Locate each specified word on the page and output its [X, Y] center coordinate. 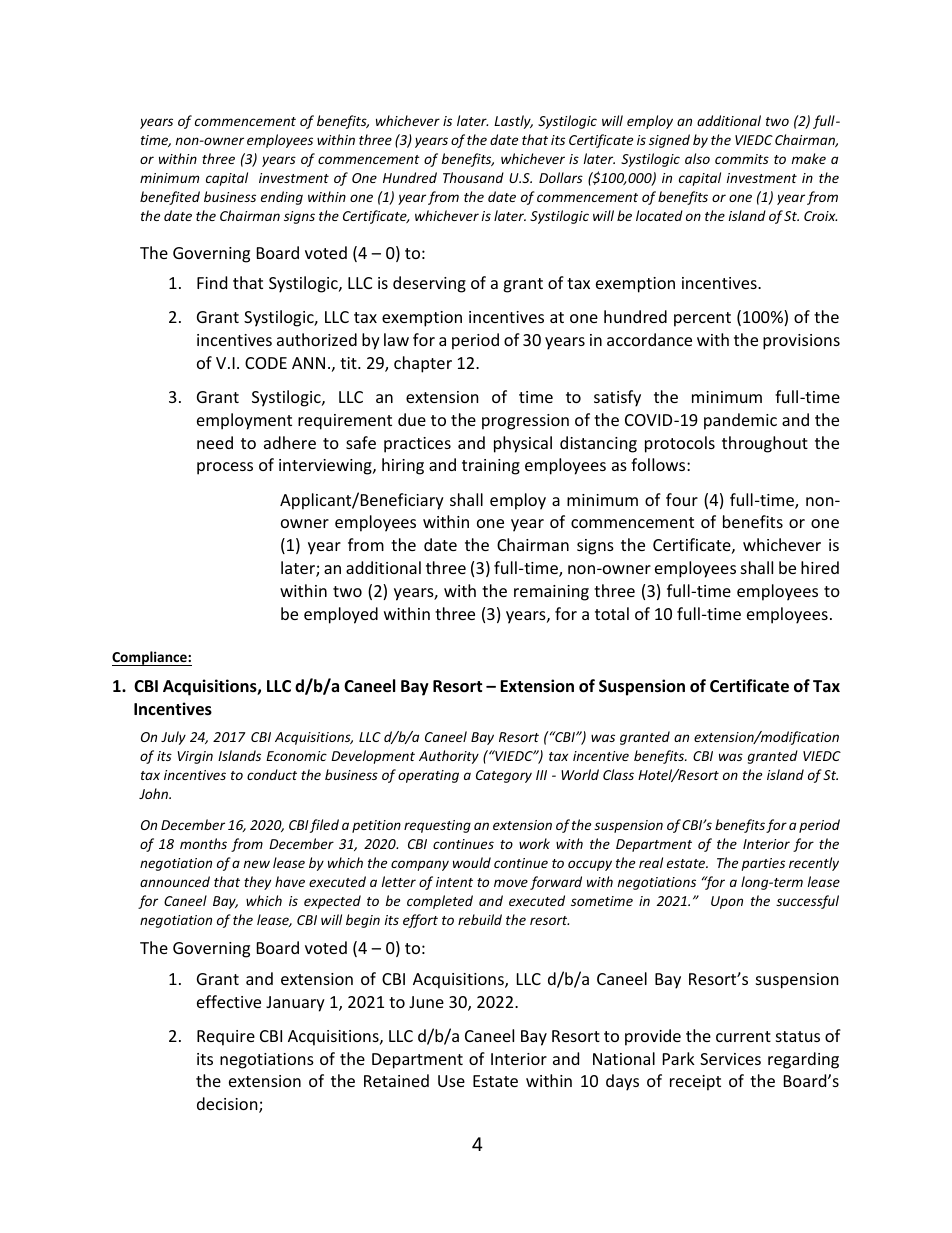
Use [451, 1081]
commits [742, 159]
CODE [266, 363]
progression [525, 422]
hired [820, 567]
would [472, 862]
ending [282, 198]
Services [730, 1059]
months [203, 843]
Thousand [473, 177]
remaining [551, 593]
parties [763, 864]
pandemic [740, 421]
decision [228, 1105]
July [173, 738]
